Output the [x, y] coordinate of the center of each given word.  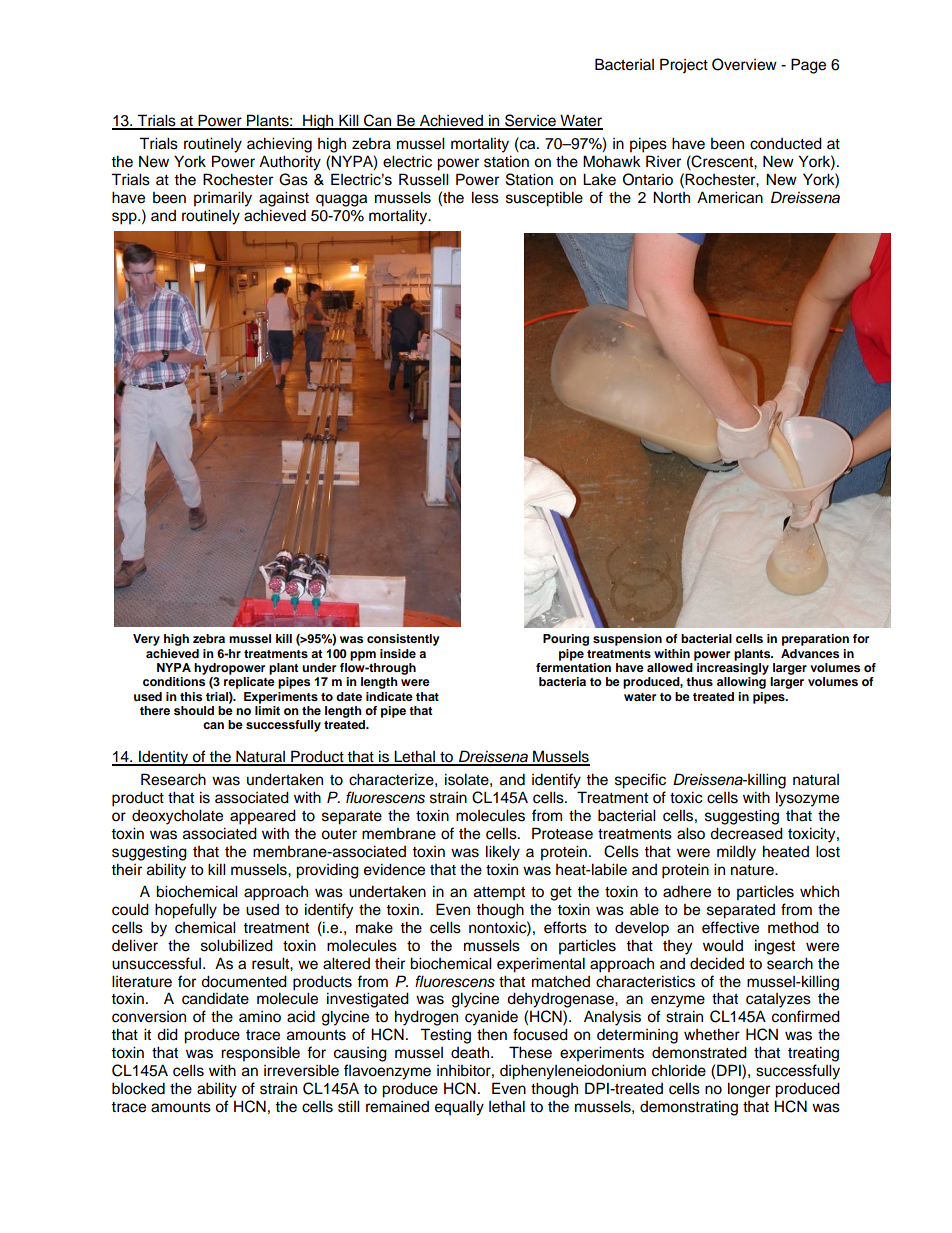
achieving [279, 145]
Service [530, 121]
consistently [403, 640]
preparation [815, 640]
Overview [744, 64]
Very [146, 640]
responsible [260, 1054]
